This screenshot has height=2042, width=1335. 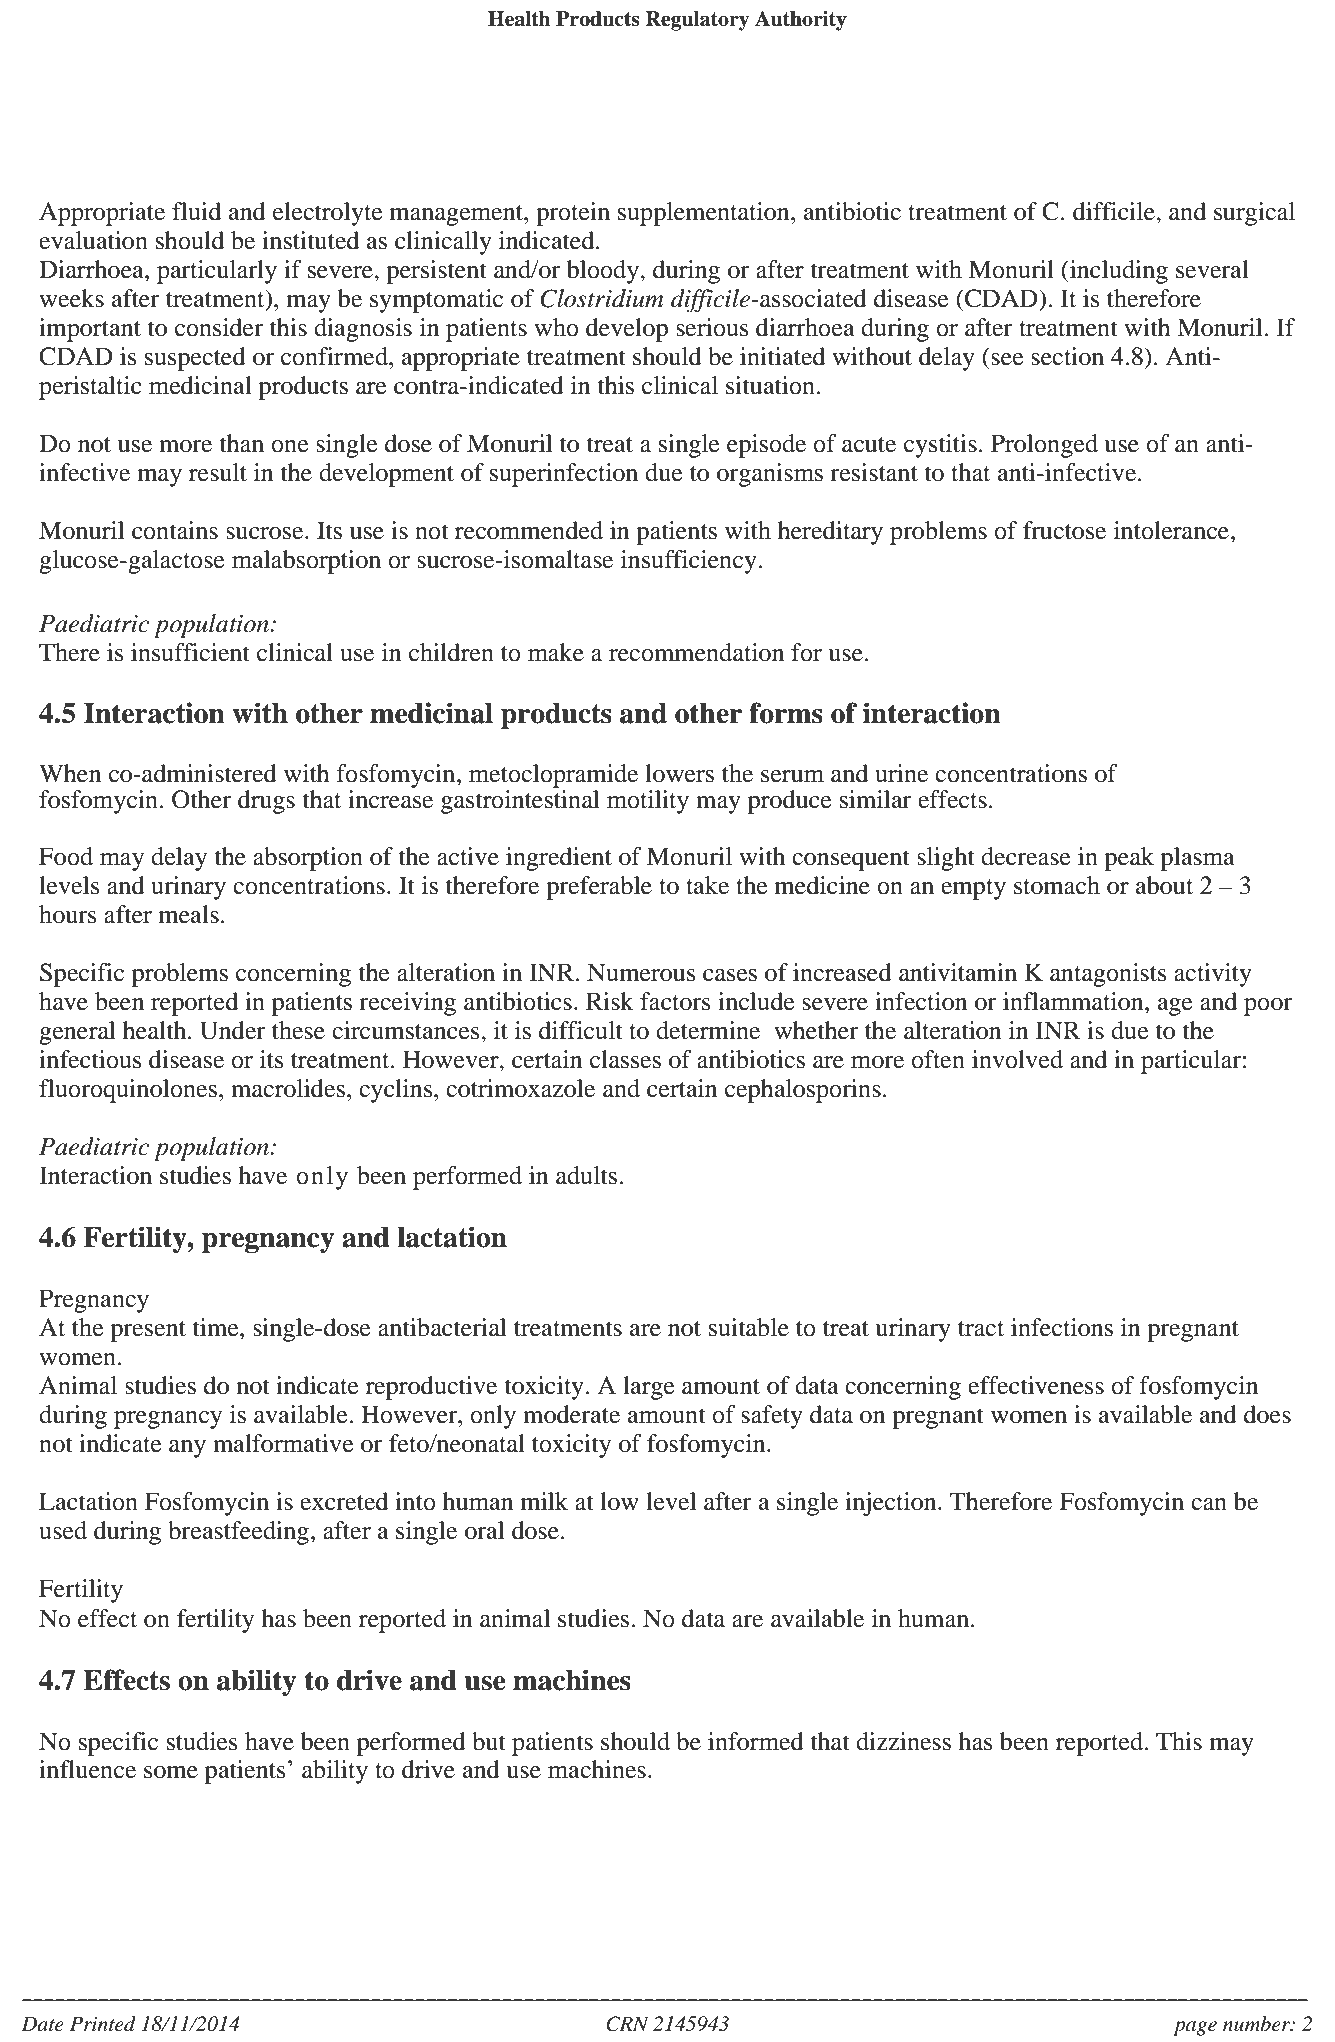 What do you see at coordinates (696, 652) in the screenshot?
I see `recommendation` at bounding box center [696, 652].
